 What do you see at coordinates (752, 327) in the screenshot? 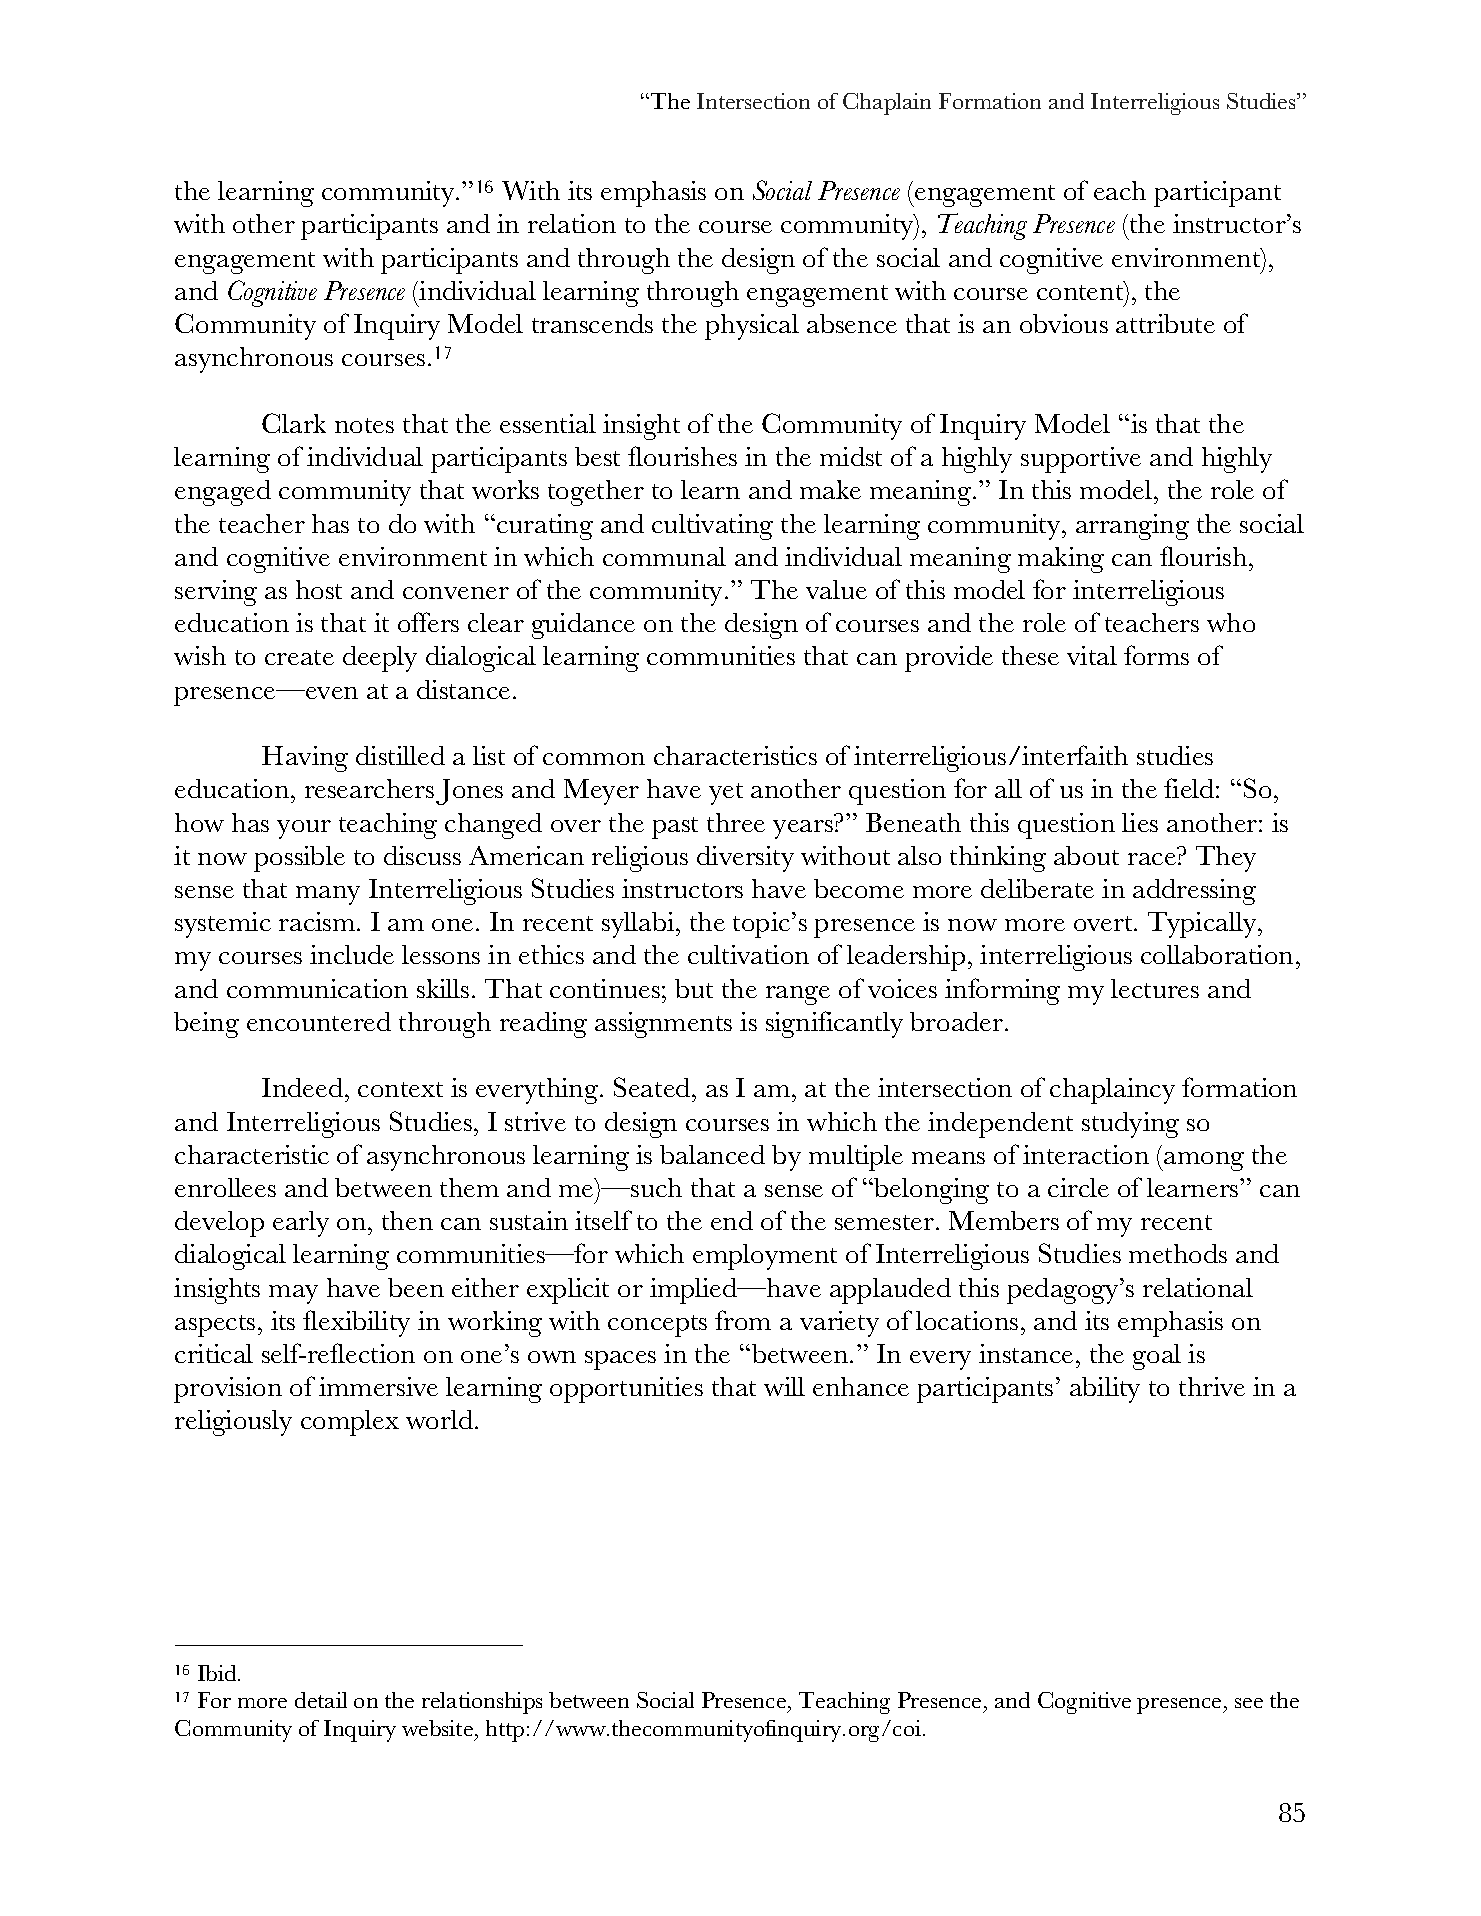
I see `physical` at bounding box center [752, 327].
